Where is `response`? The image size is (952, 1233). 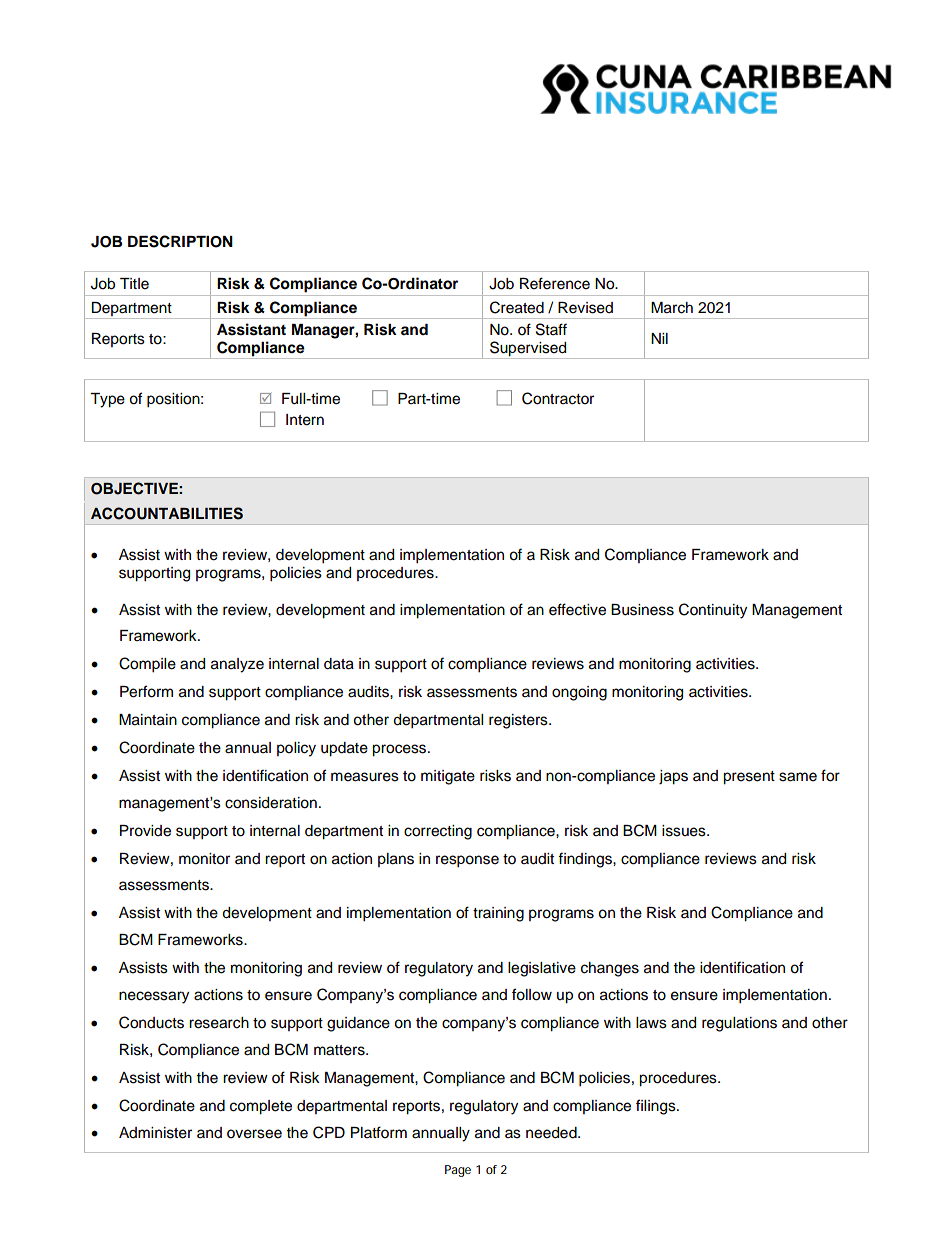
response is located at coordinates (467, 861).
